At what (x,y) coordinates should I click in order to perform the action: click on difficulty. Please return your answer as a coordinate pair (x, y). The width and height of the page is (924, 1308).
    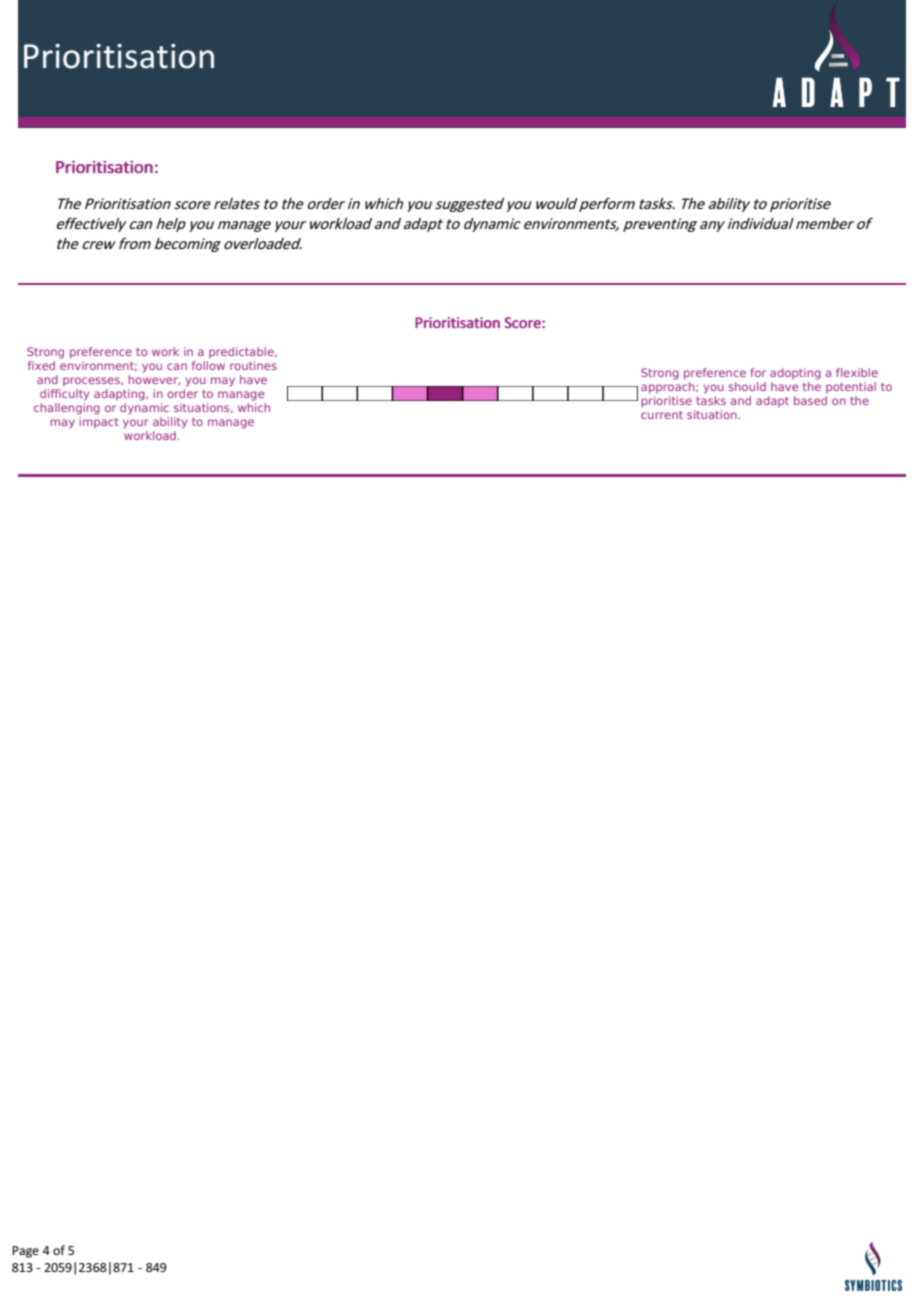
    Looking at the image, I should click on (64, 395).
